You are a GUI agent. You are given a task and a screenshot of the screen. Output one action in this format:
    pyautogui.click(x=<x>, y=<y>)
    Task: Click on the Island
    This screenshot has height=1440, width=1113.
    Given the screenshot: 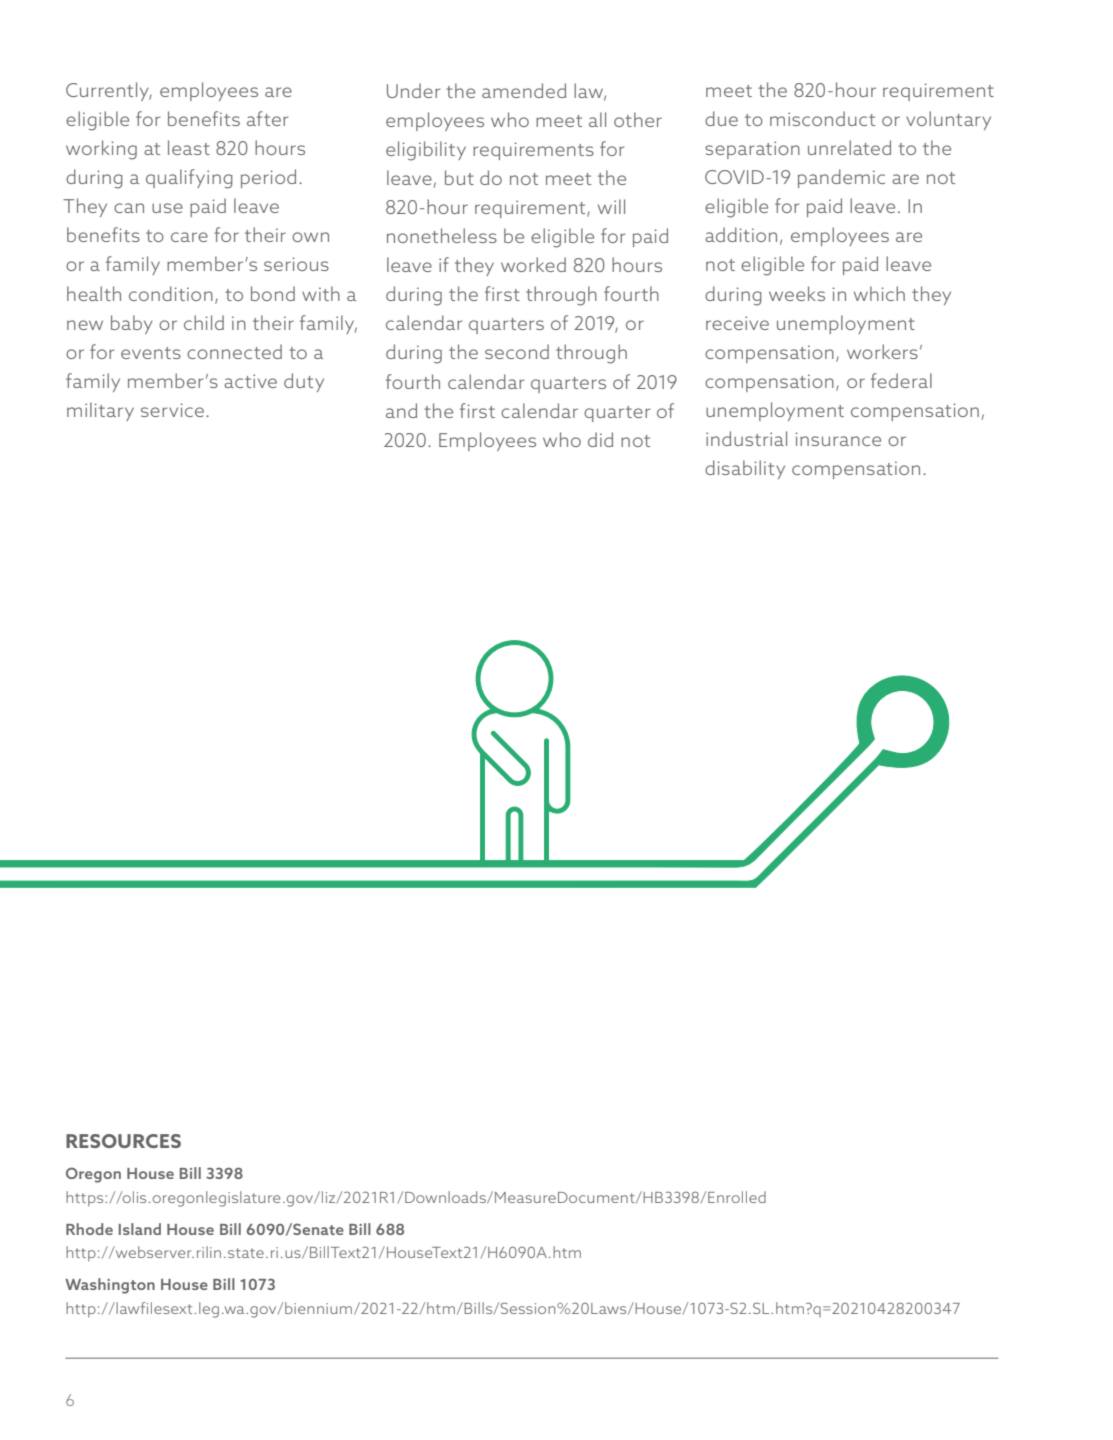 What is the action you would take?
    pyautogui.click(x=140, y=1229)
